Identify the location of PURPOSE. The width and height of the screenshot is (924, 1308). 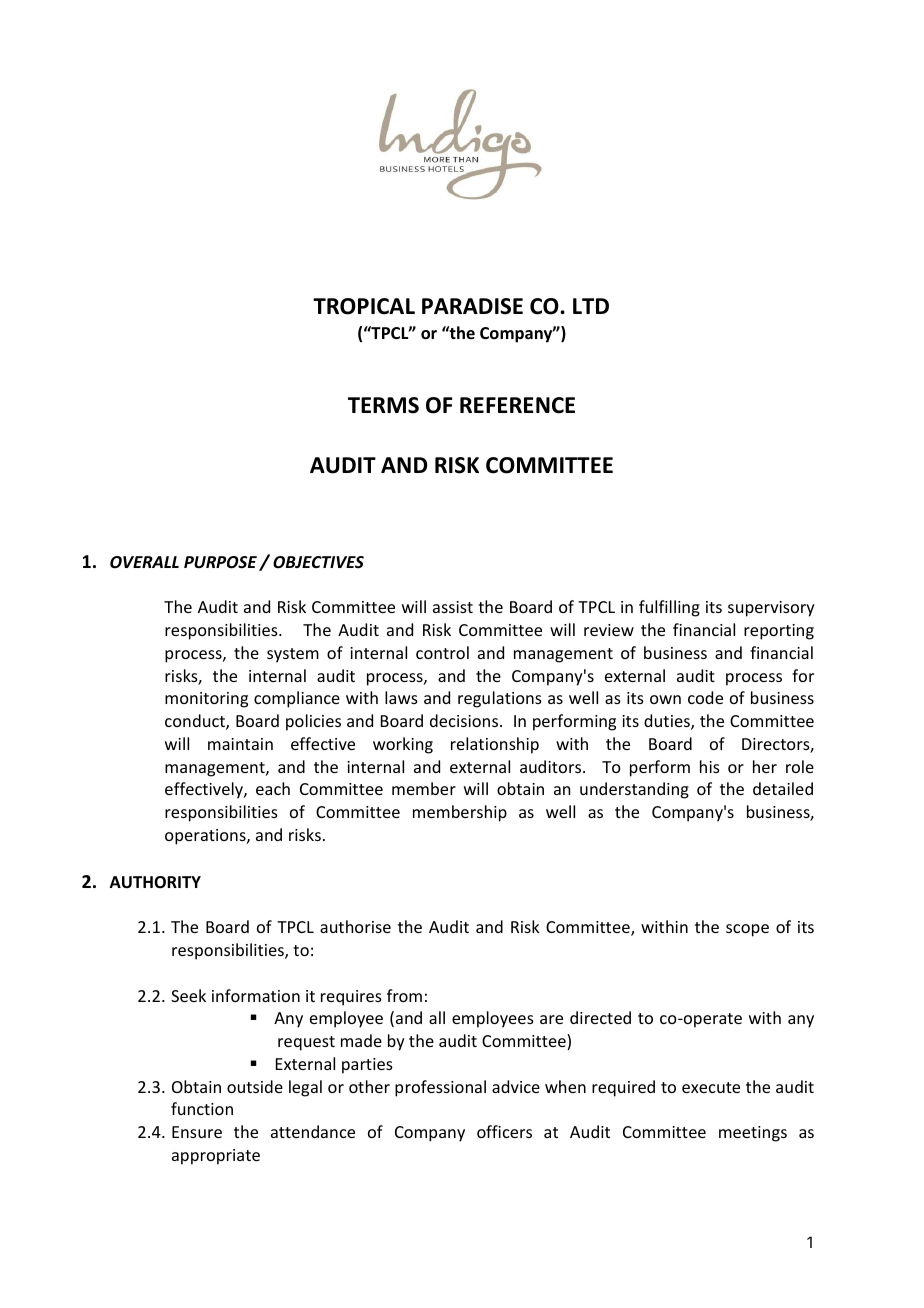
(220, 562).
